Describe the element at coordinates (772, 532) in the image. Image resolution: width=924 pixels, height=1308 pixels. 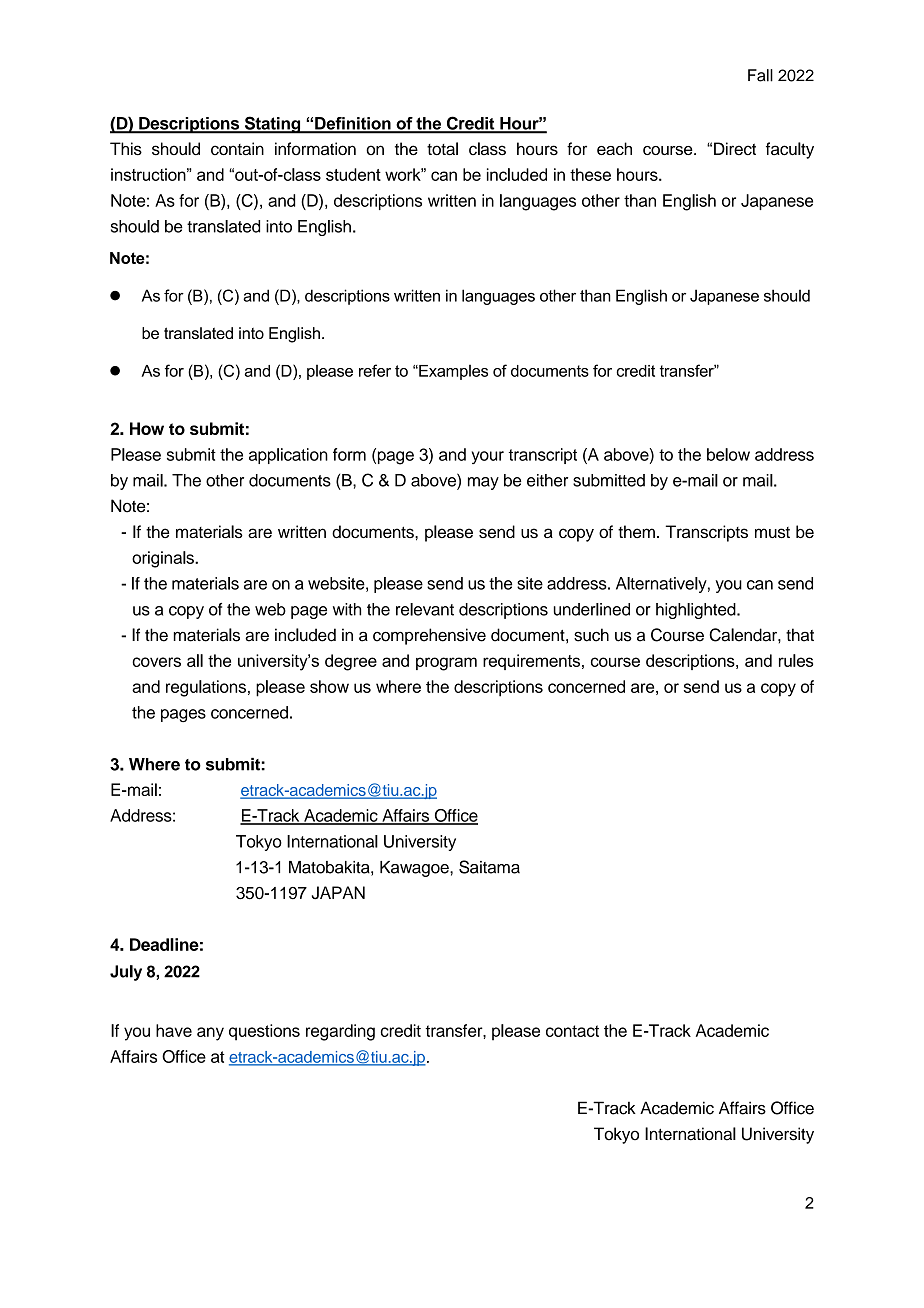
I see `must` at that location.
